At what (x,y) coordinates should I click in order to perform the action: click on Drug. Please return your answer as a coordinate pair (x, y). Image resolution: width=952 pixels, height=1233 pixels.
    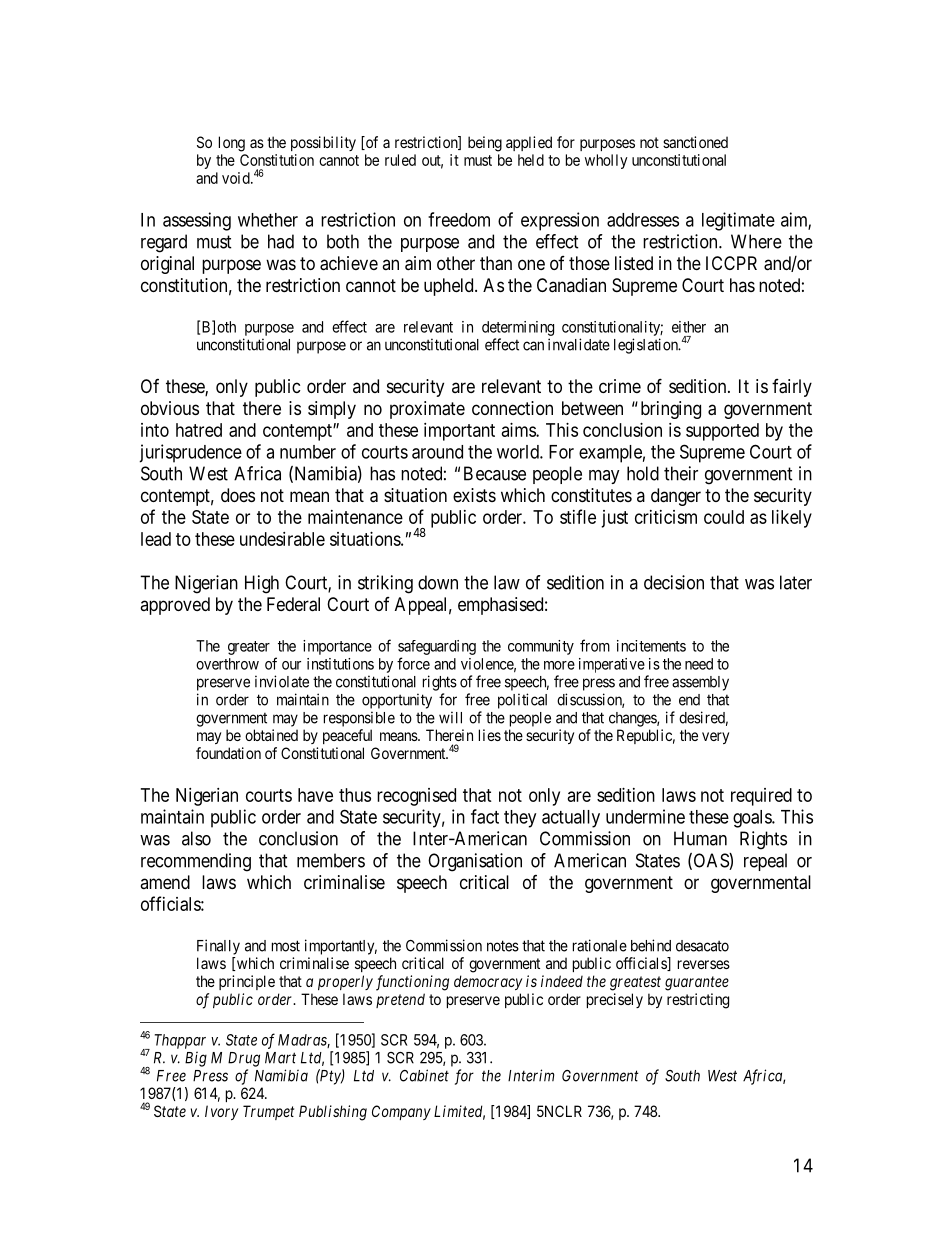
    Looking at the image, I should click on (244, 1059).
